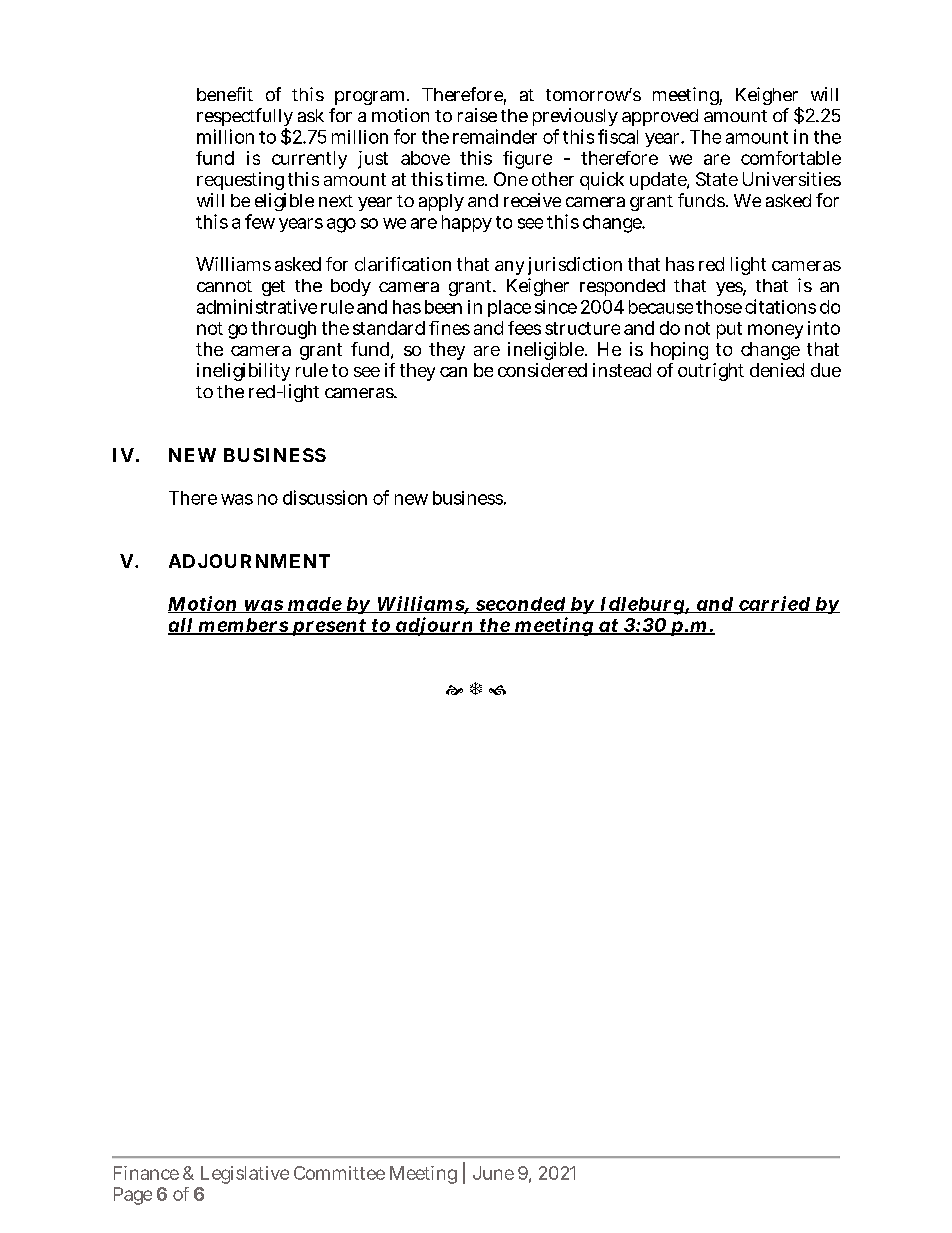 The image size is (952, 1233). I want to click on members, so click(242, 626).
